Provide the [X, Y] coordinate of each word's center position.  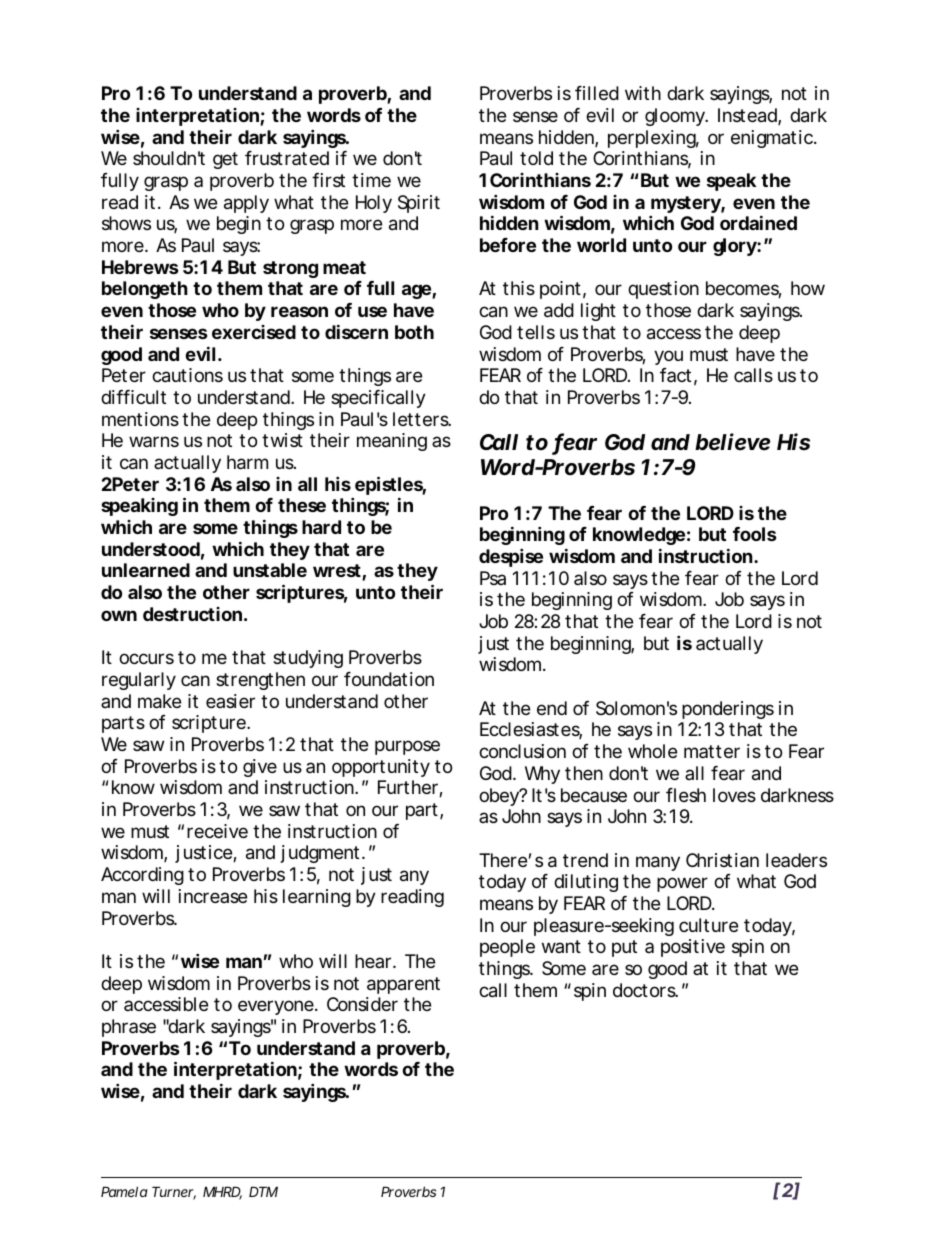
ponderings [728, 710]
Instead [748, 116]
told [536, 158]
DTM [263, 1191]
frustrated [287, 158]
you [668, 357]
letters [422, 419]
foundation [389, 679]
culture [708, 925]
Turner [174, 1193]
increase [213, 896]
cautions [187, 375]
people [507, 948]
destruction [192, 614]
